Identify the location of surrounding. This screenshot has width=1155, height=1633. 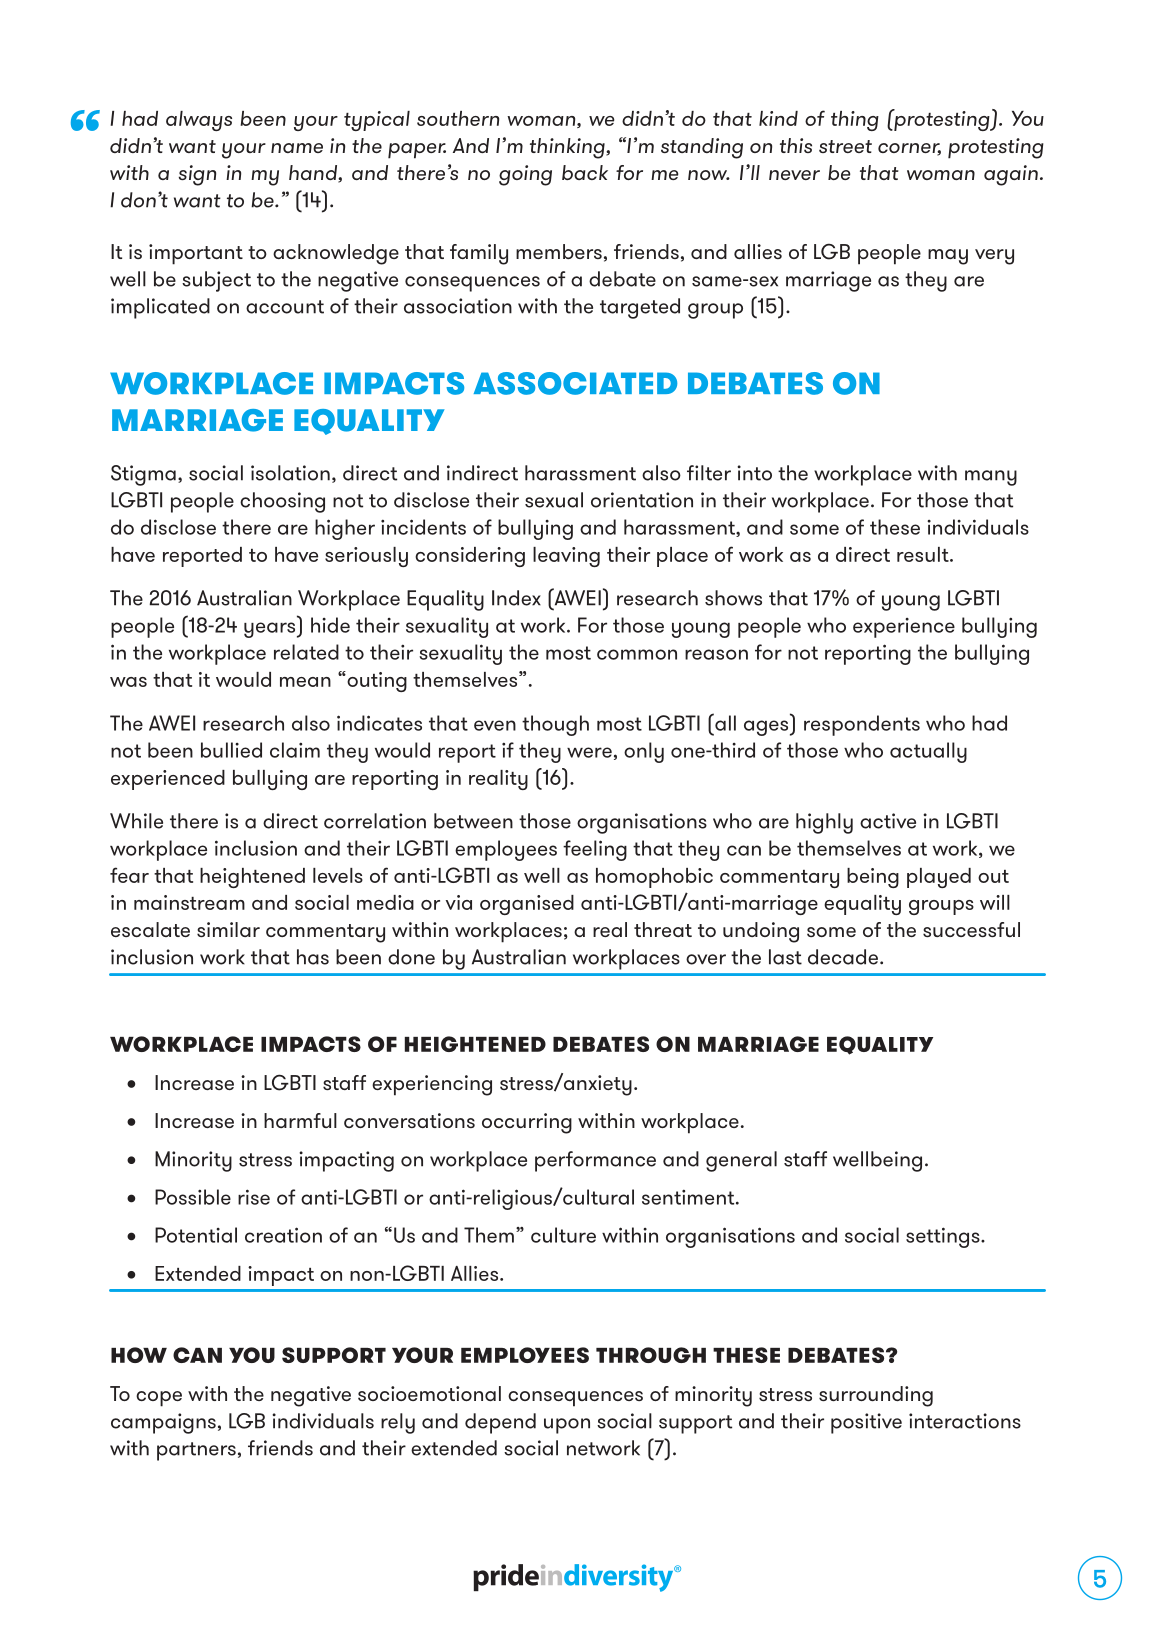
(876, 1396).
